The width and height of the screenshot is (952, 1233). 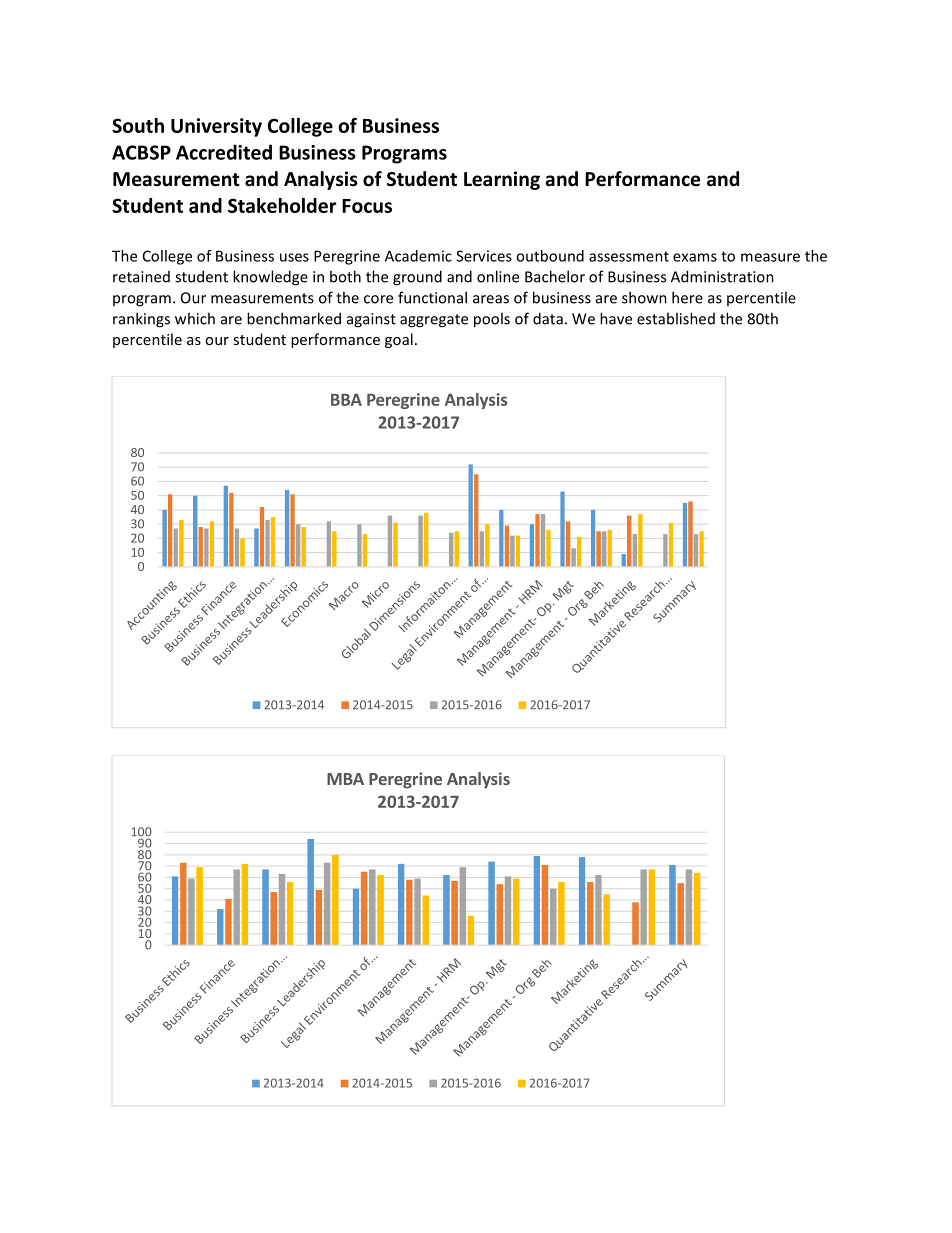 I want to click on Learning, so click(x=502, y=180).
